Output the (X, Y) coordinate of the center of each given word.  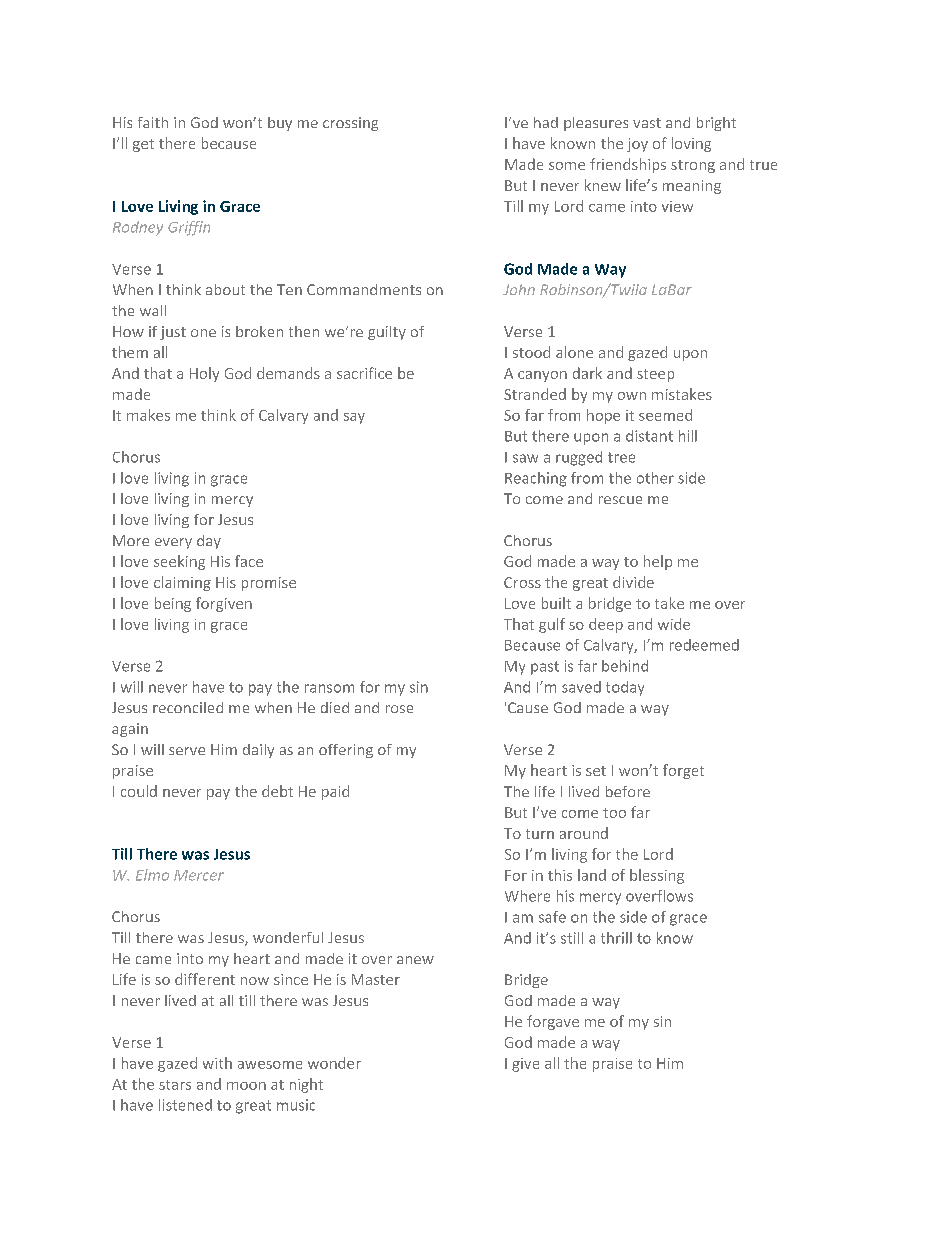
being (173, 604)
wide (674, 624)
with (217, 1063)
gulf (552, 625)
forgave (553, 1022)
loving (691, 144)
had (546, 122)
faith (153, 122)
